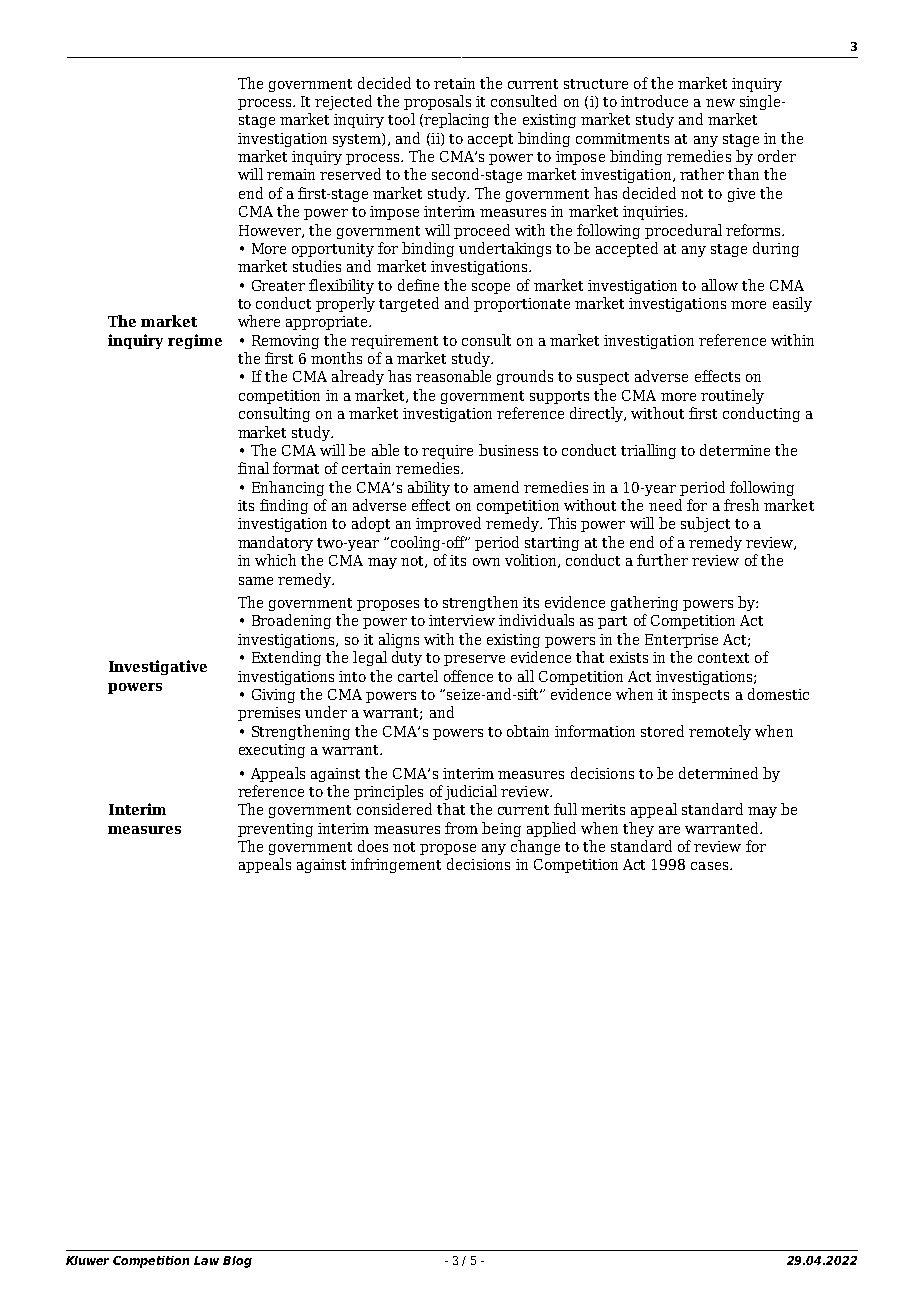  What do you see at coordinates (711, 866) in the screenshot?
I see `cases` at bounding box center [711, 866].
